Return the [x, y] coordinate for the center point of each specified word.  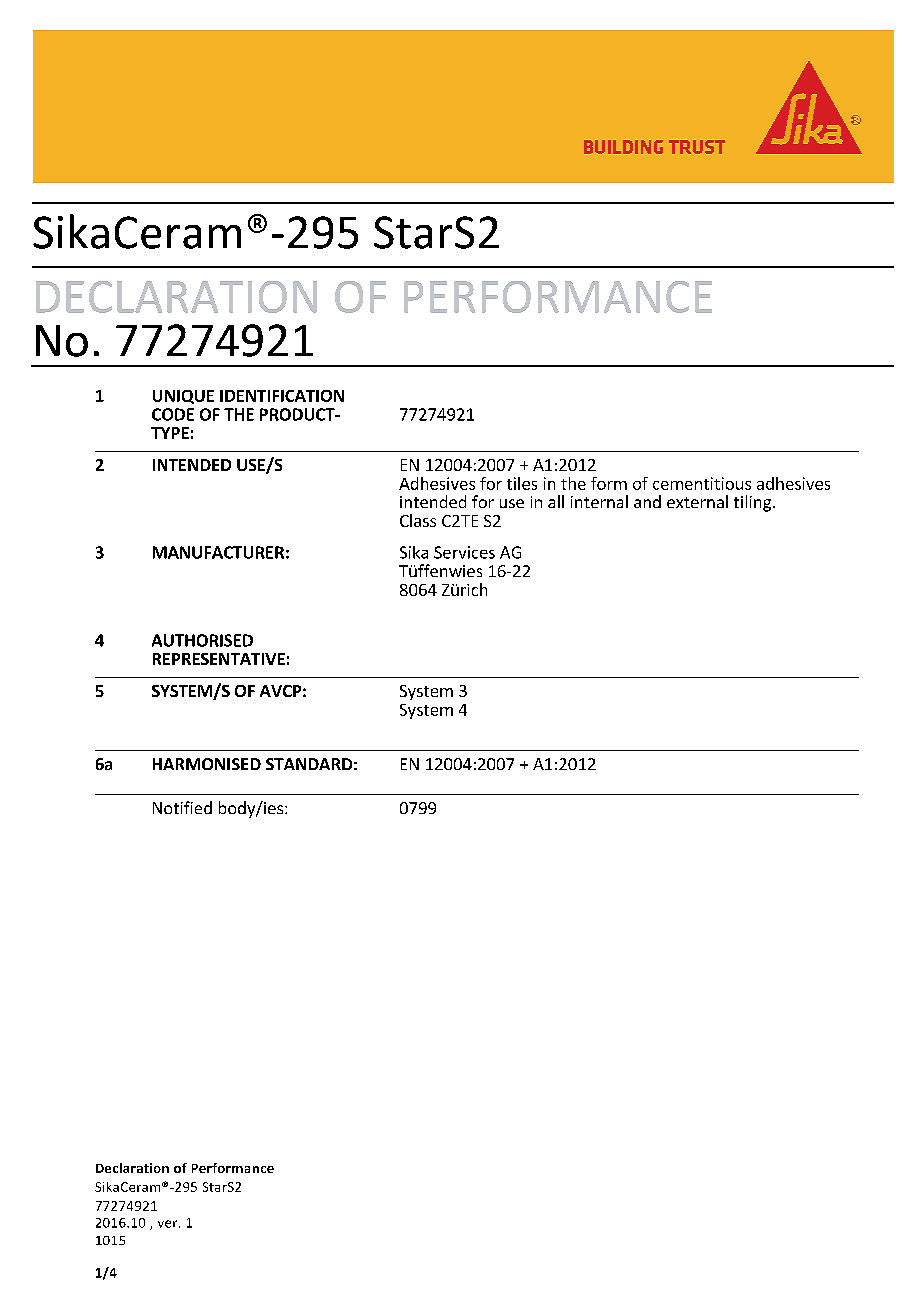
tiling [752, 503]
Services [464, 552]
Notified [182, 807]
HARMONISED [207, 764]
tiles [522, 483]
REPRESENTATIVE [219, 659]
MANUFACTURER [218, 552]
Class [418, 520]
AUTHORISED [202, 640]
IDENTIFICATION [282, 396]
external [697, 501]
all [556, 501]
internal [599, 501]
